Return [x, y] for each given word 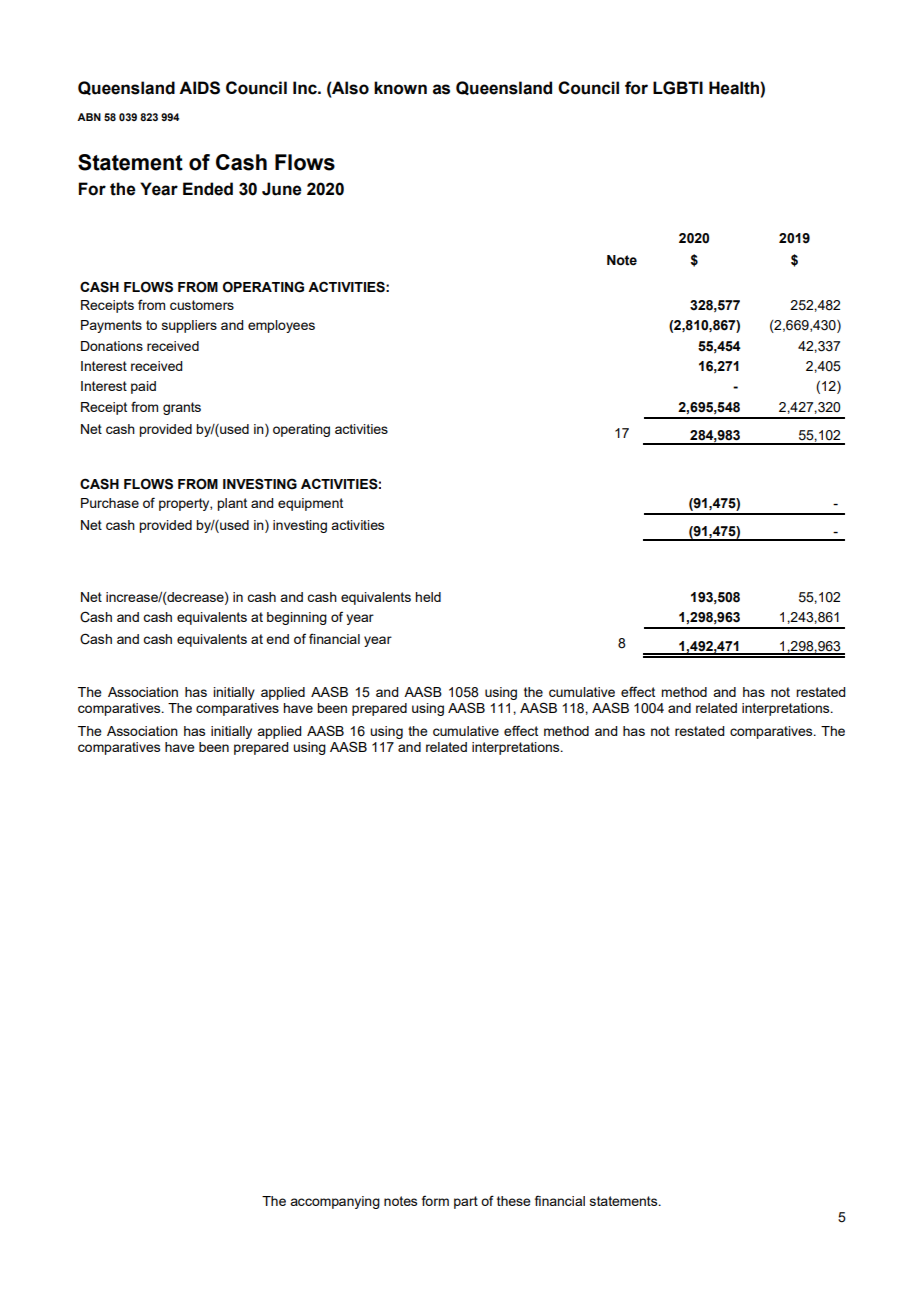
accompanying [335, 1202]
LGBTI [678, 88]
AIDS [199, 88]
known [400, 88]
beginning [297, 618]
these [514, 1201]
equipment [310, 504]
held [428, 597]
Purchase [110, 503]
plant [232, 504]
